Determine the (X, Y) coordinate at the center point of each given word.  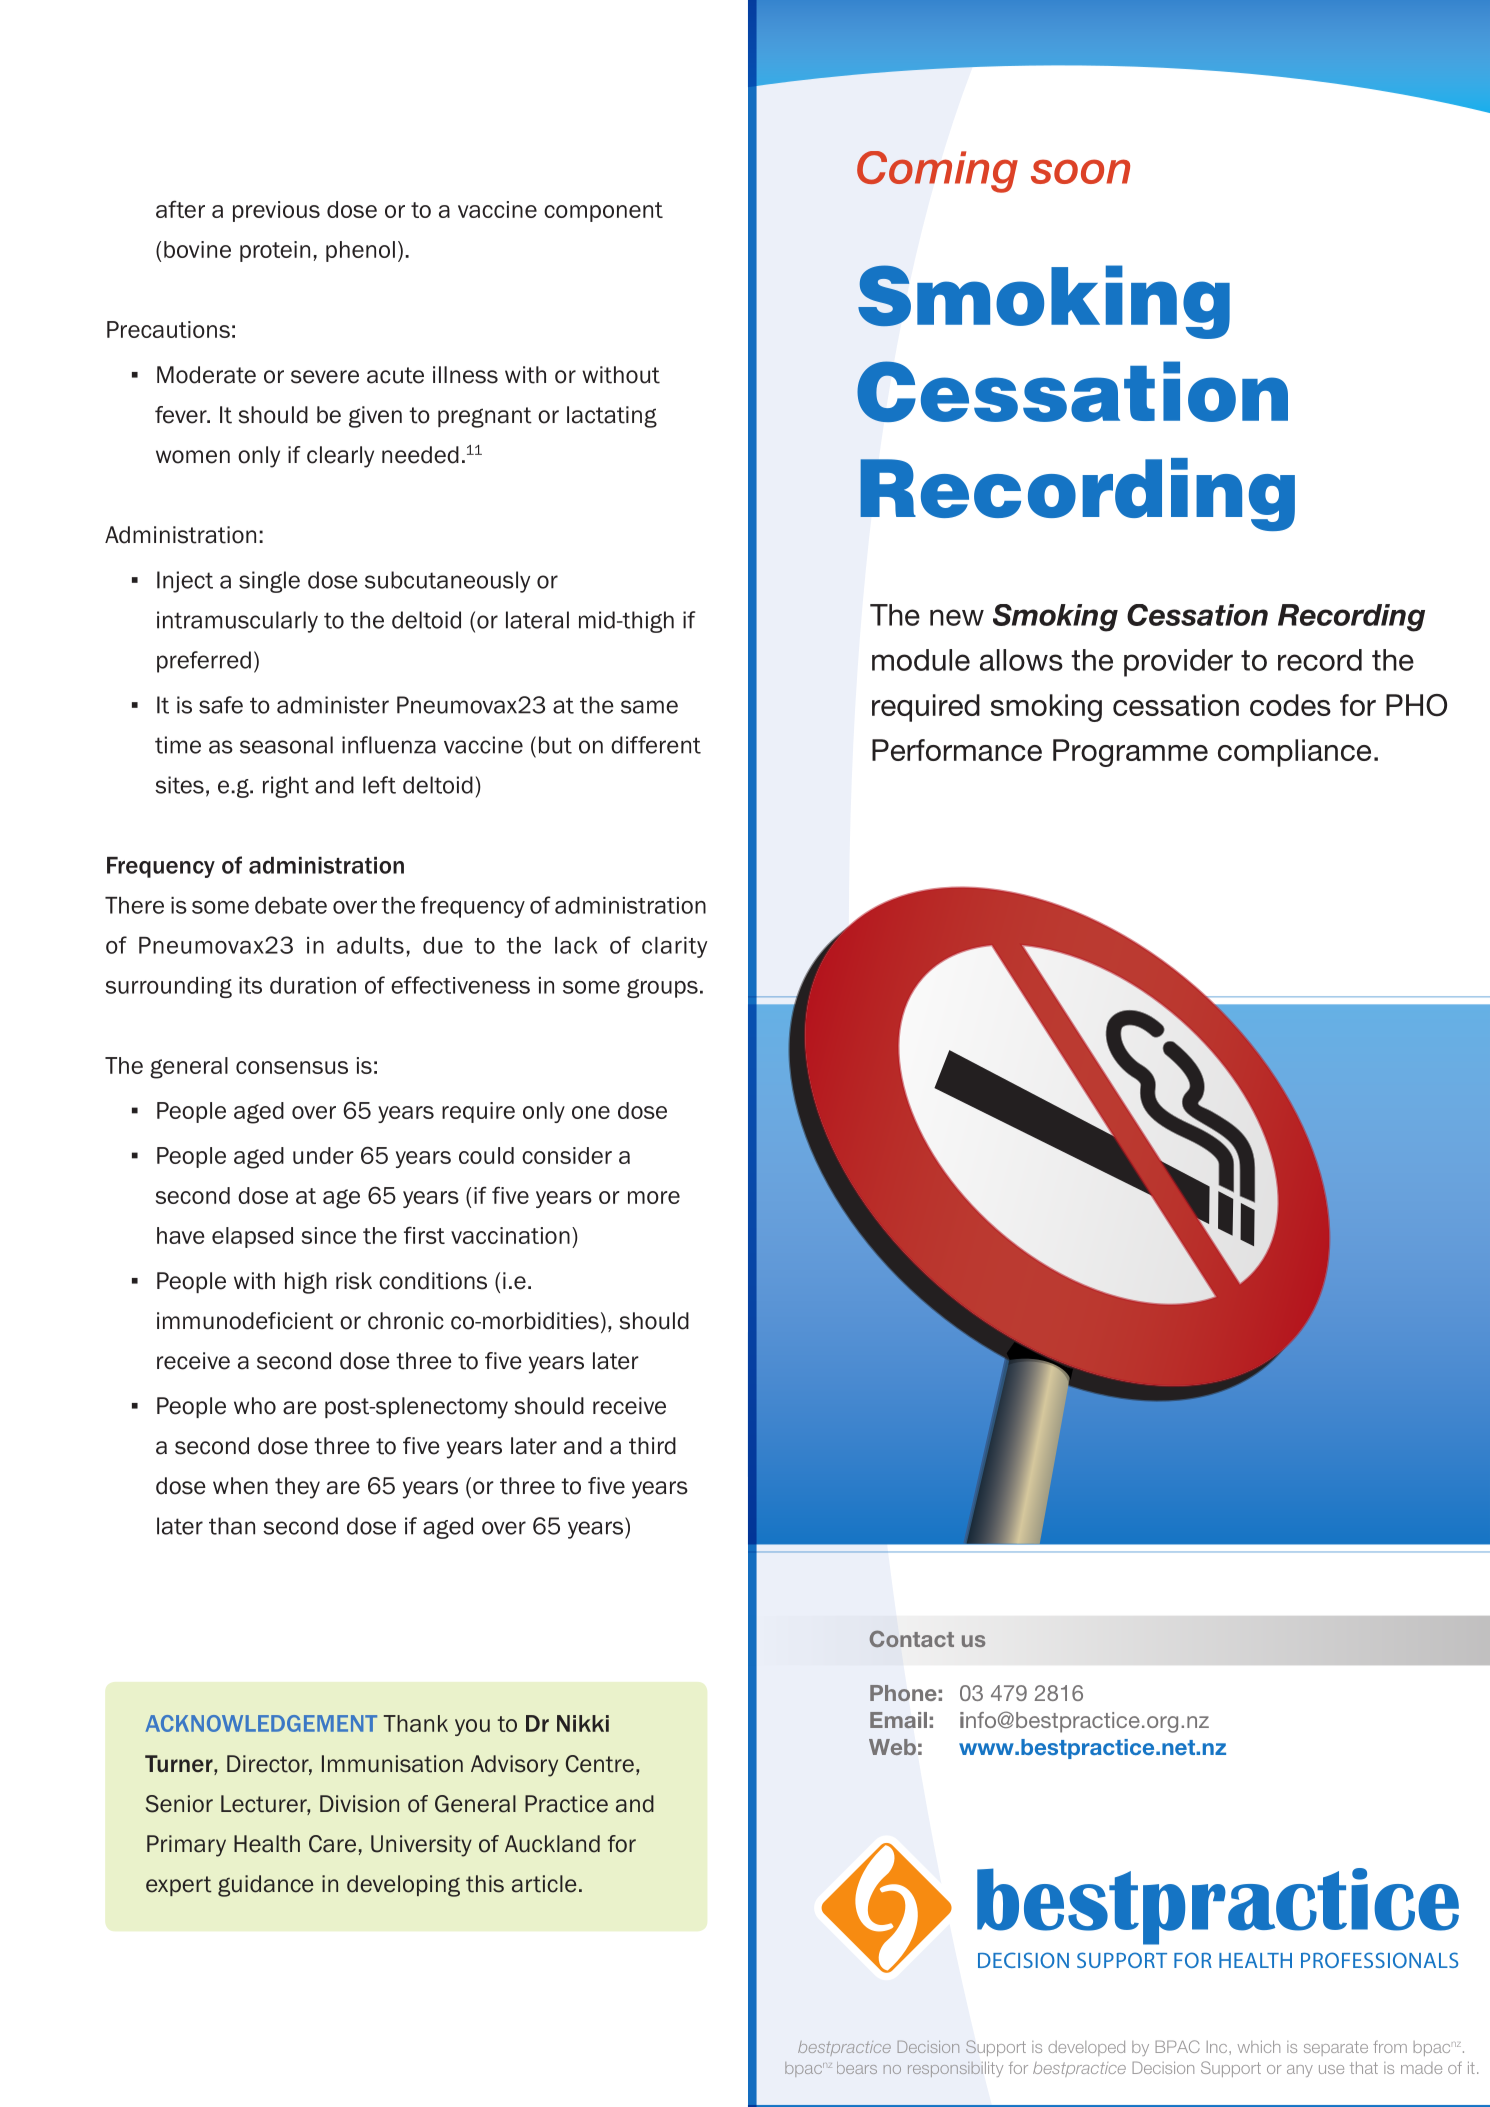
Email (898, 1720)
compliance (1294, 753)
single (269, 582)
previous (276, 211)
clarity (674, 947)
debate (291, 905)
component (603, 212)
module (921, 660)
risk (354, 1281)
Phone (903, 1693)
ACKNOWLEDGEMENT (261, 1723)
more (654, 1197)
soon (1080, 171)
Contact (912, 1638)
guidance (266, 1886)
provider (1178, 663)
